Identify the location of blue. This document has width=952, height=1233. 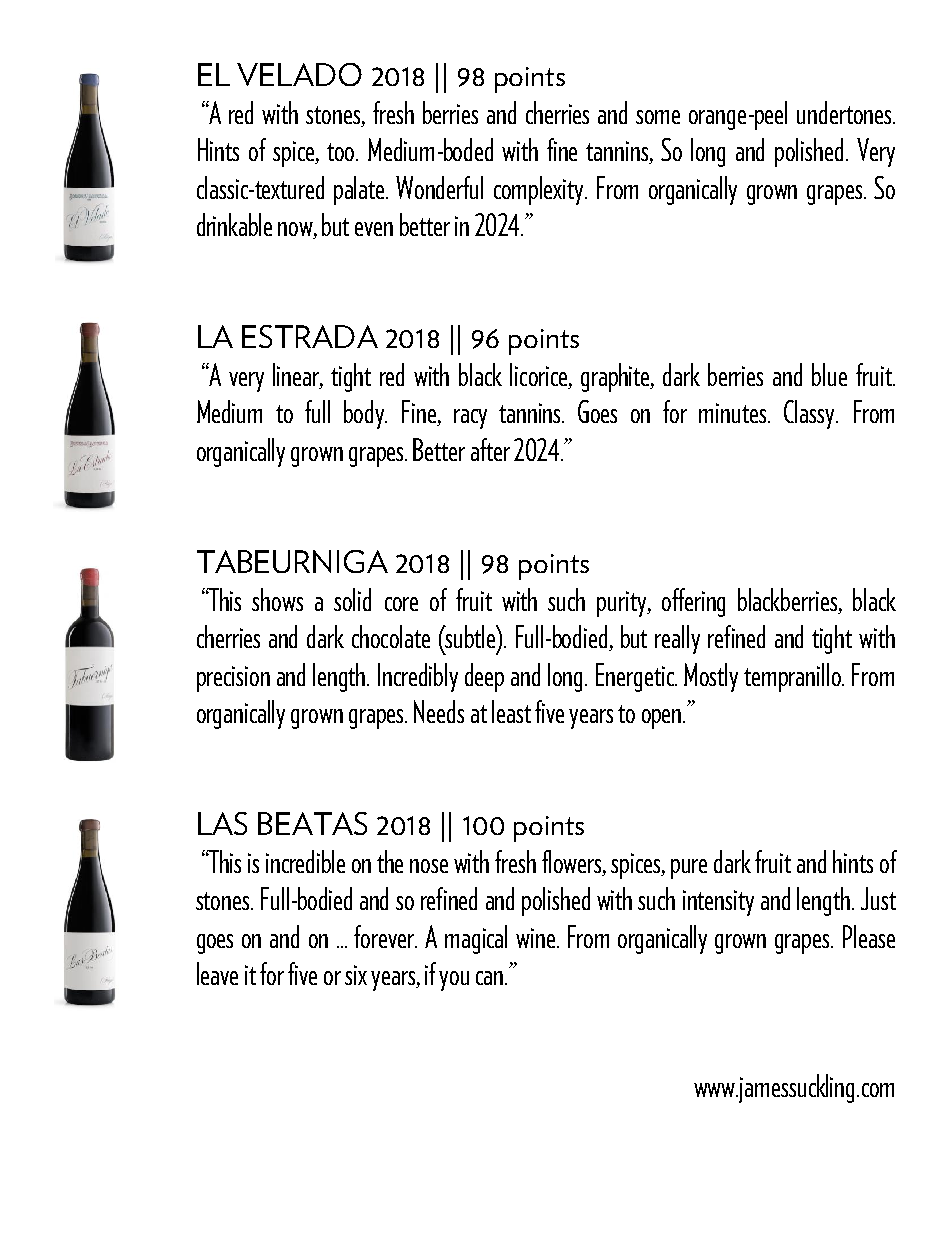
(829, 374).
